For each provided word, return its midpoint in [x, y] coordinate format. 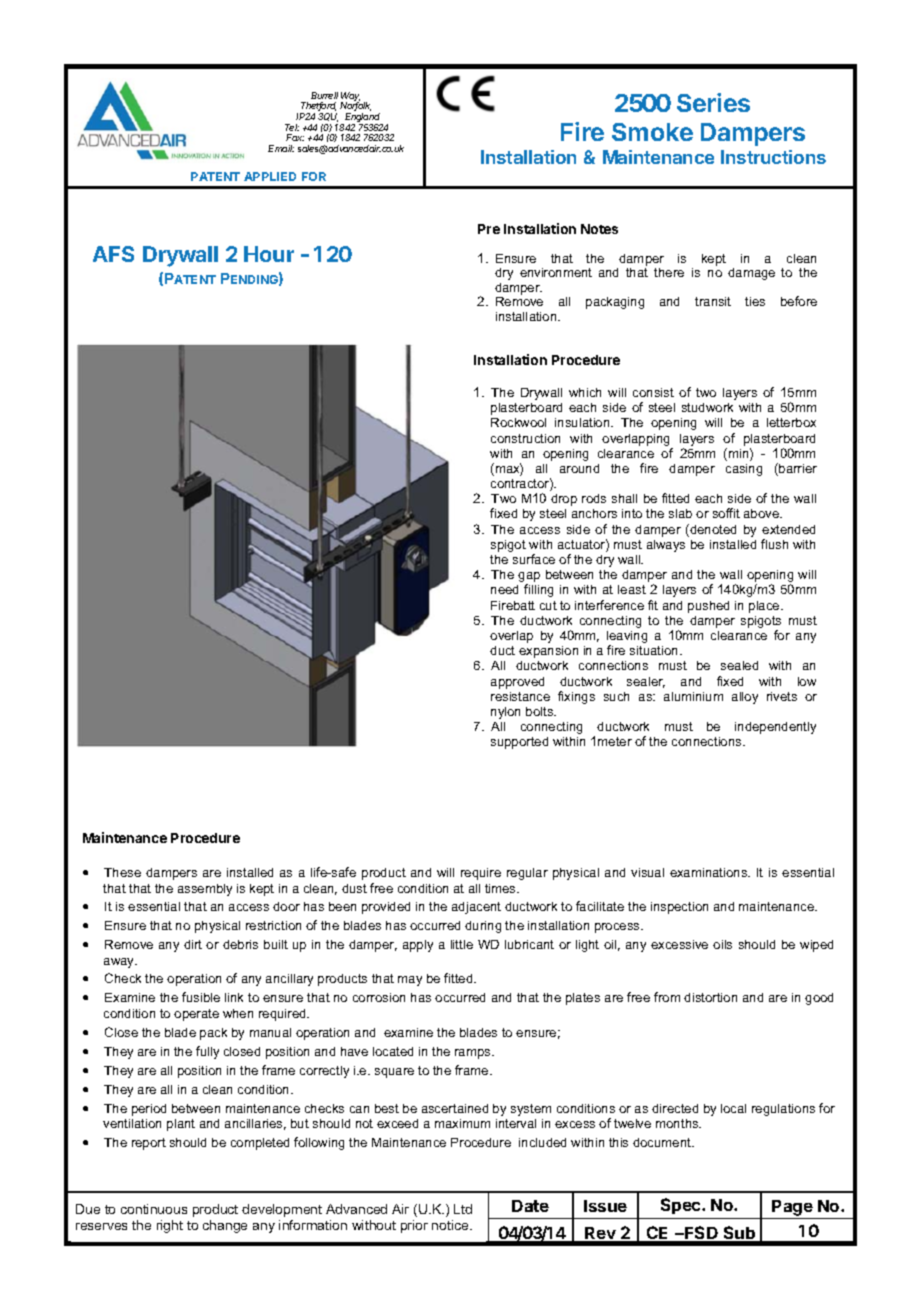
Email [281, 148]
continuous [154, 1209]
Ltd [463, 1209]
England [364, 119]
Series [713, 102]
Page [792, 1208]
